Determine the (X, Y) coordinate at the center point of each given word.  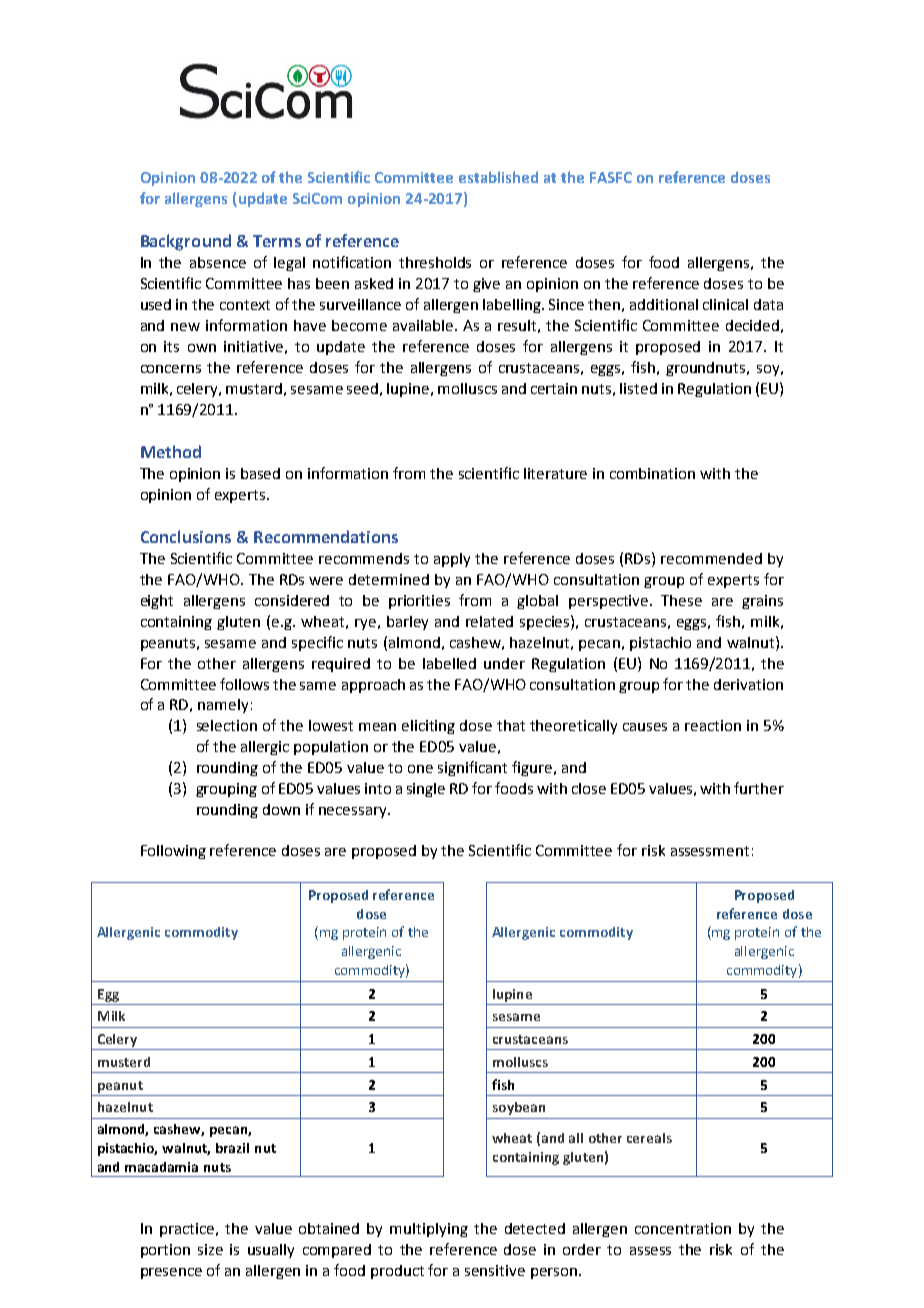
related (489, 621)
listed (638, 388)
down (281, 809)
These (681, 600)
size (210, 1249)
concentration (683, 1228)
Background (186, 242)
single (426, 790)
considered (292, 600)
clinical (725, 304)
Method (171, 451)
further (759, 788)
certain (554, 388)
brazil (232, 1148)
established (498, 177)
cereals (649, 1138)
